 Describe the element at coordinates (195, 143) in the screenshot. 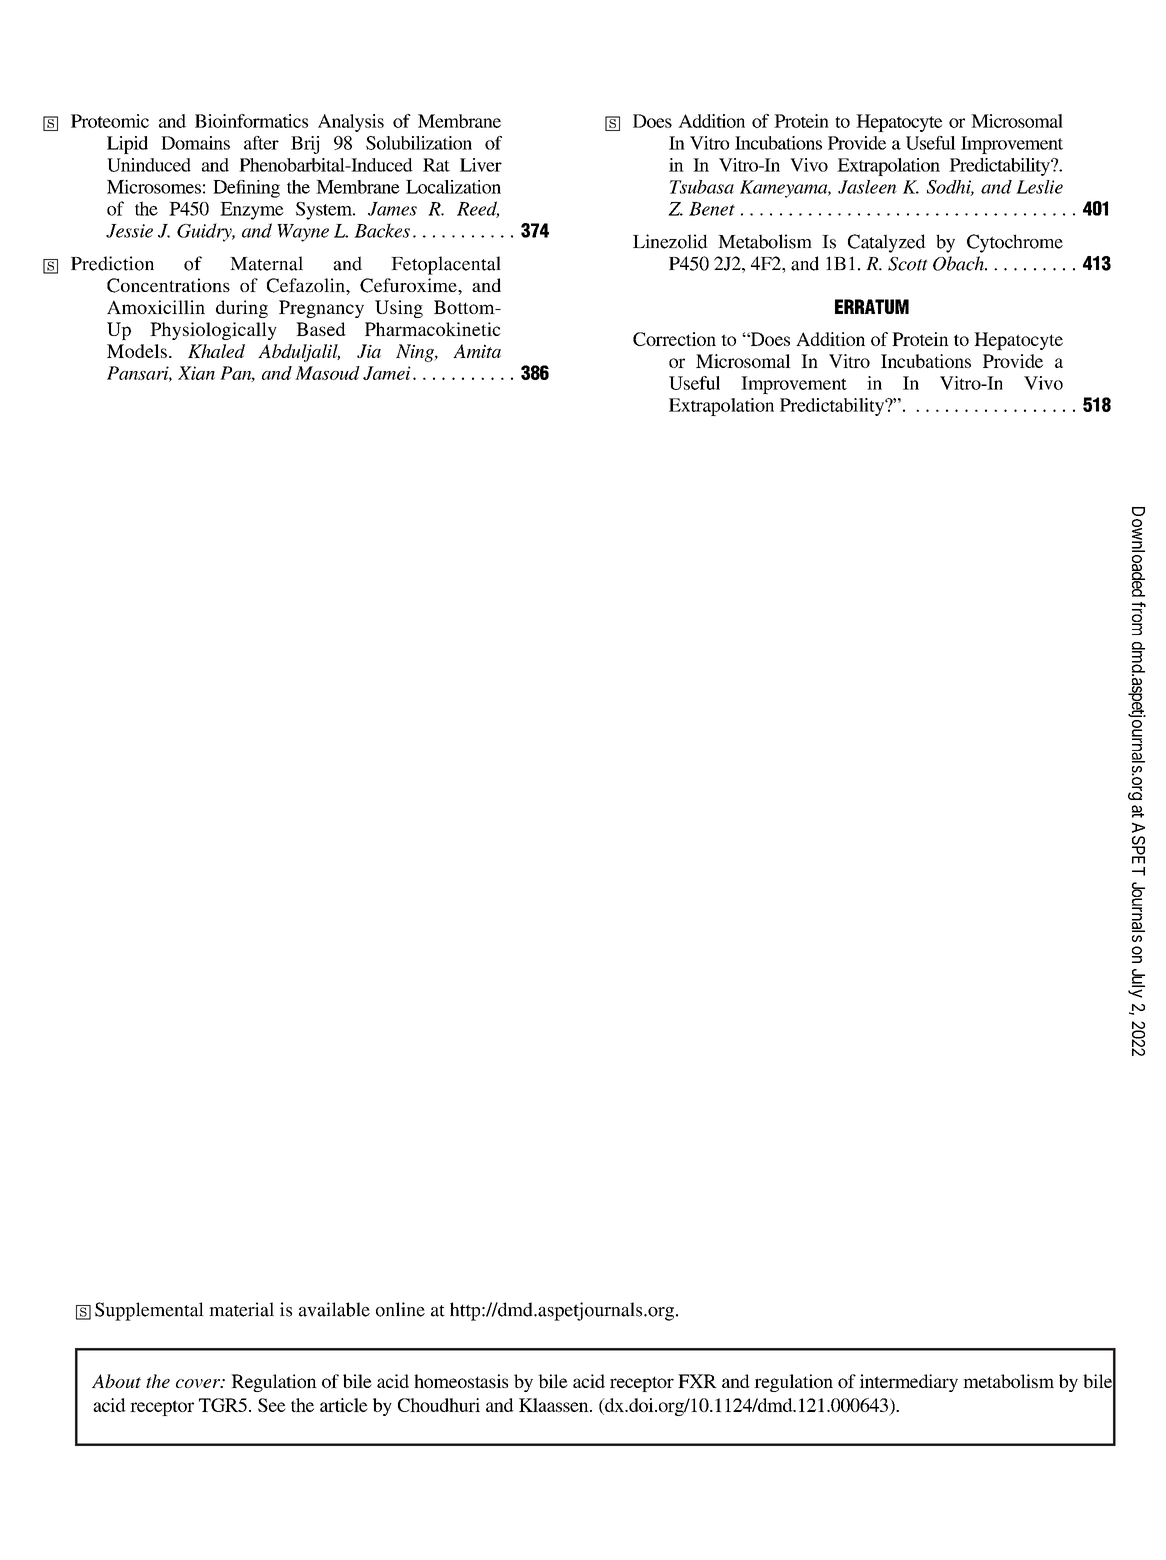

I see `Domains` at that location.
